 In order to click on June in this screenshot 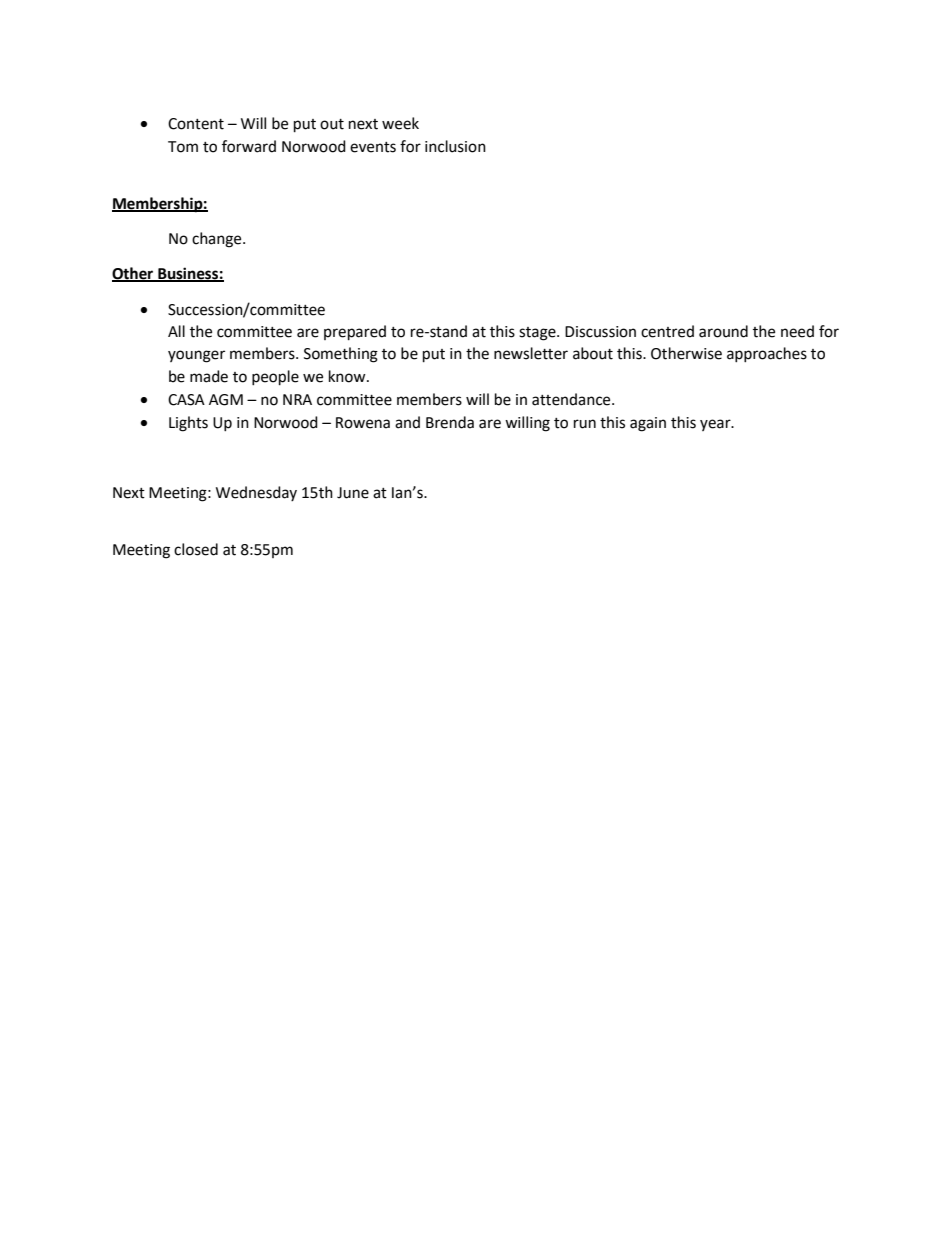, I will do `click(353, 493)`.
